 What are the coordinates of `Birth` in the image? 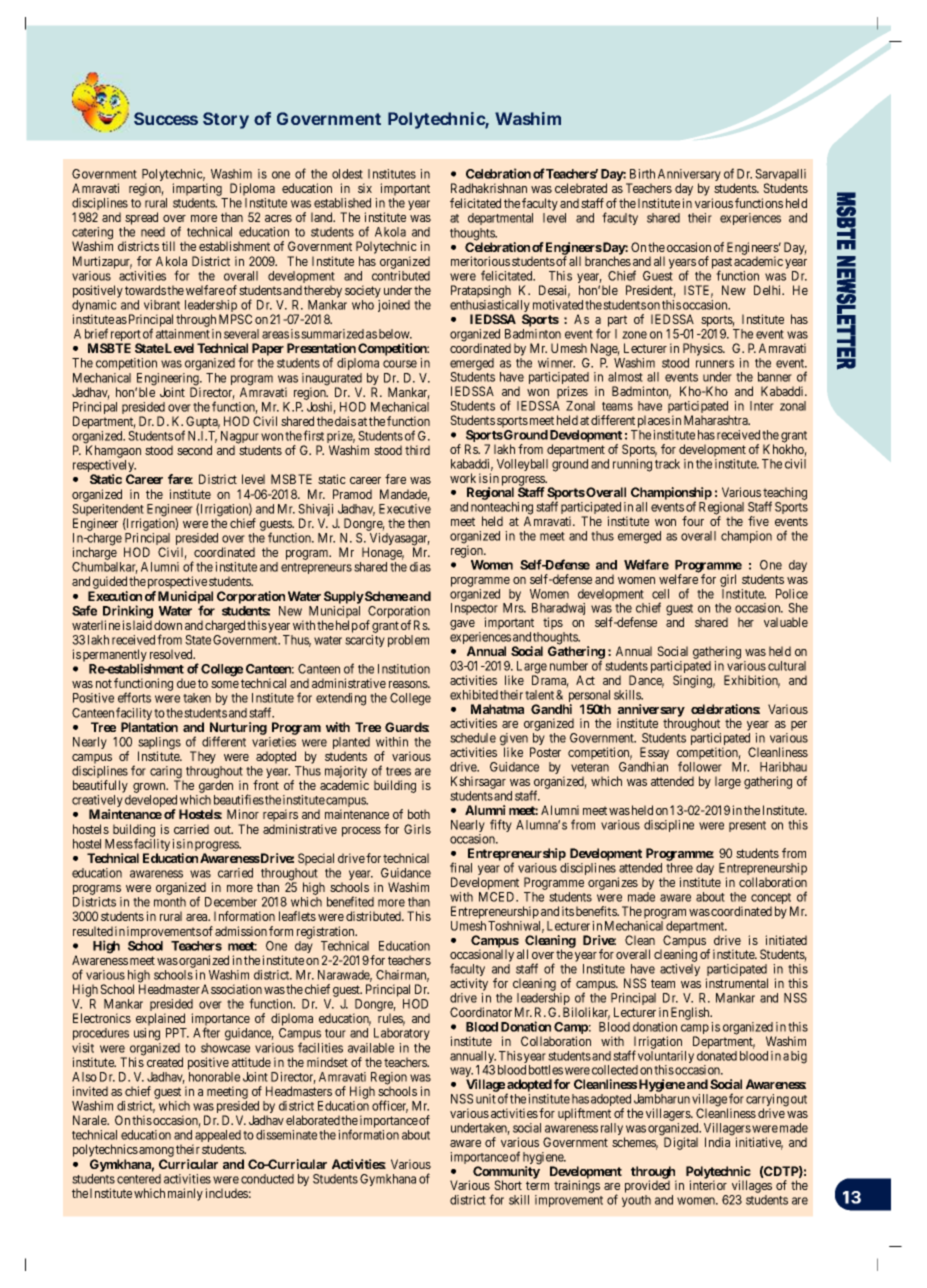 It's located at (642, 174).
